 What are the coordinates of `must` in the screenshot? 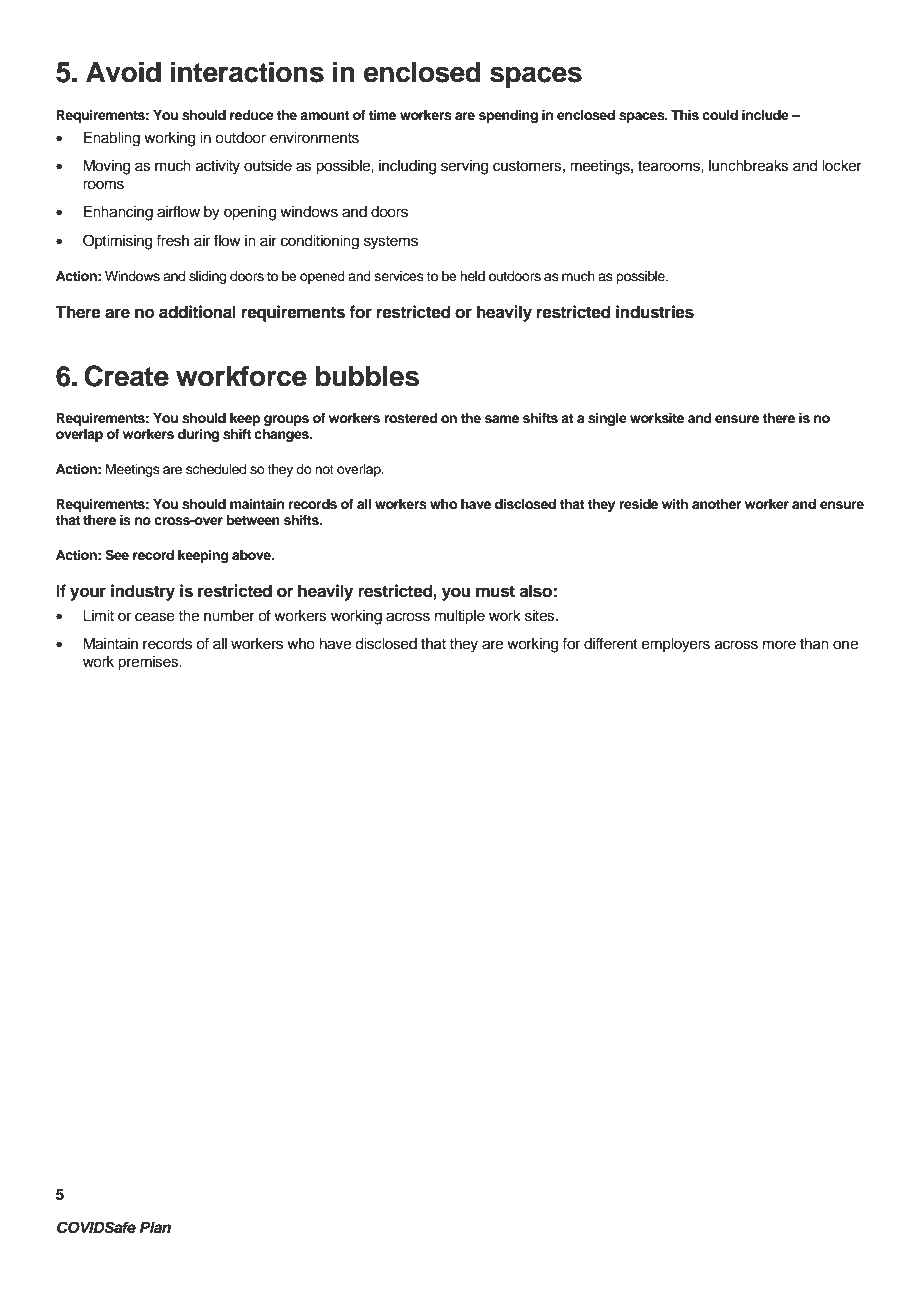 It's located at (495, 591).
